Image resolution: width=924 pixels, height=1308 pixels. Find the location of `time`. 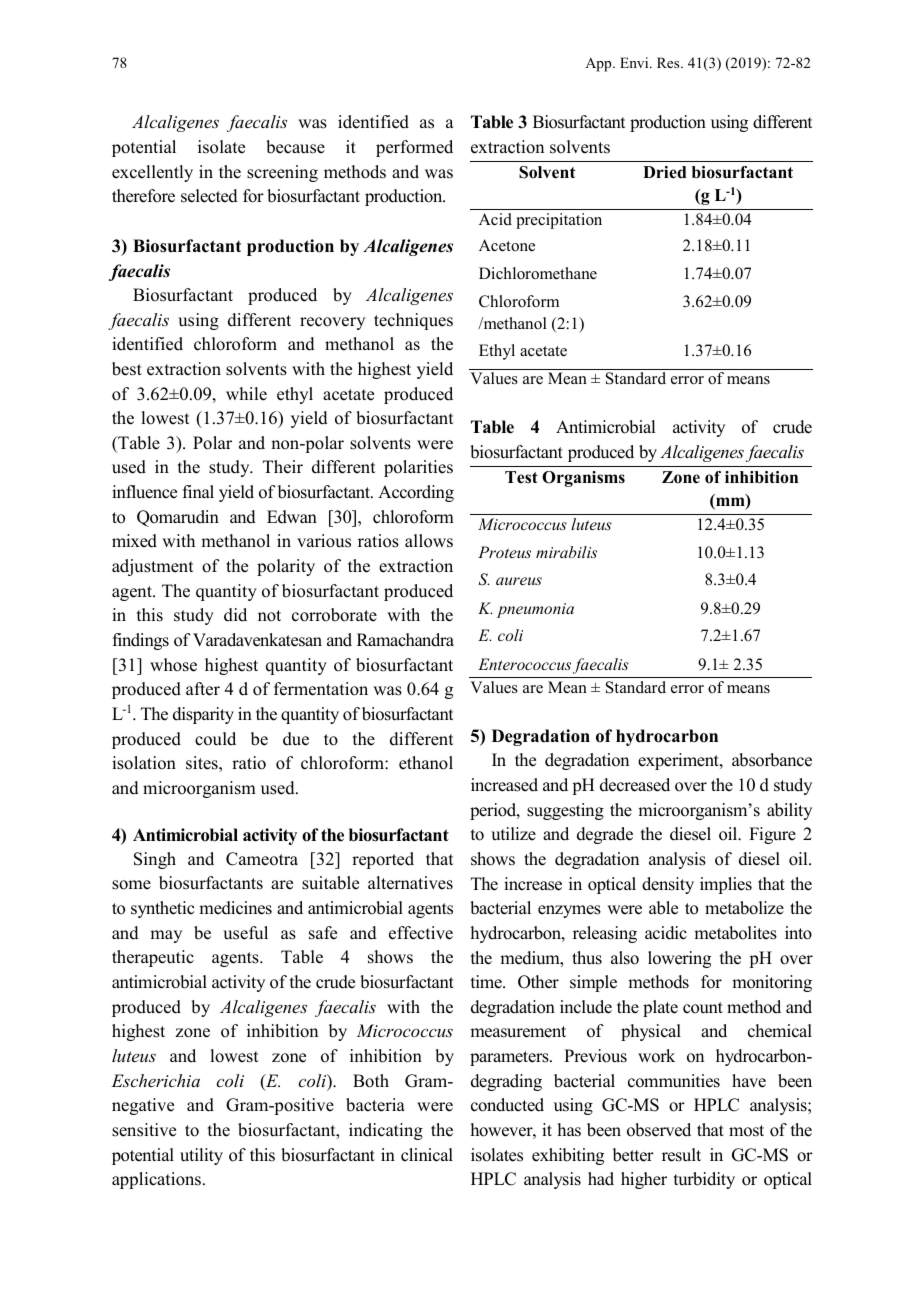

time is located at coordinates (487, 982).
